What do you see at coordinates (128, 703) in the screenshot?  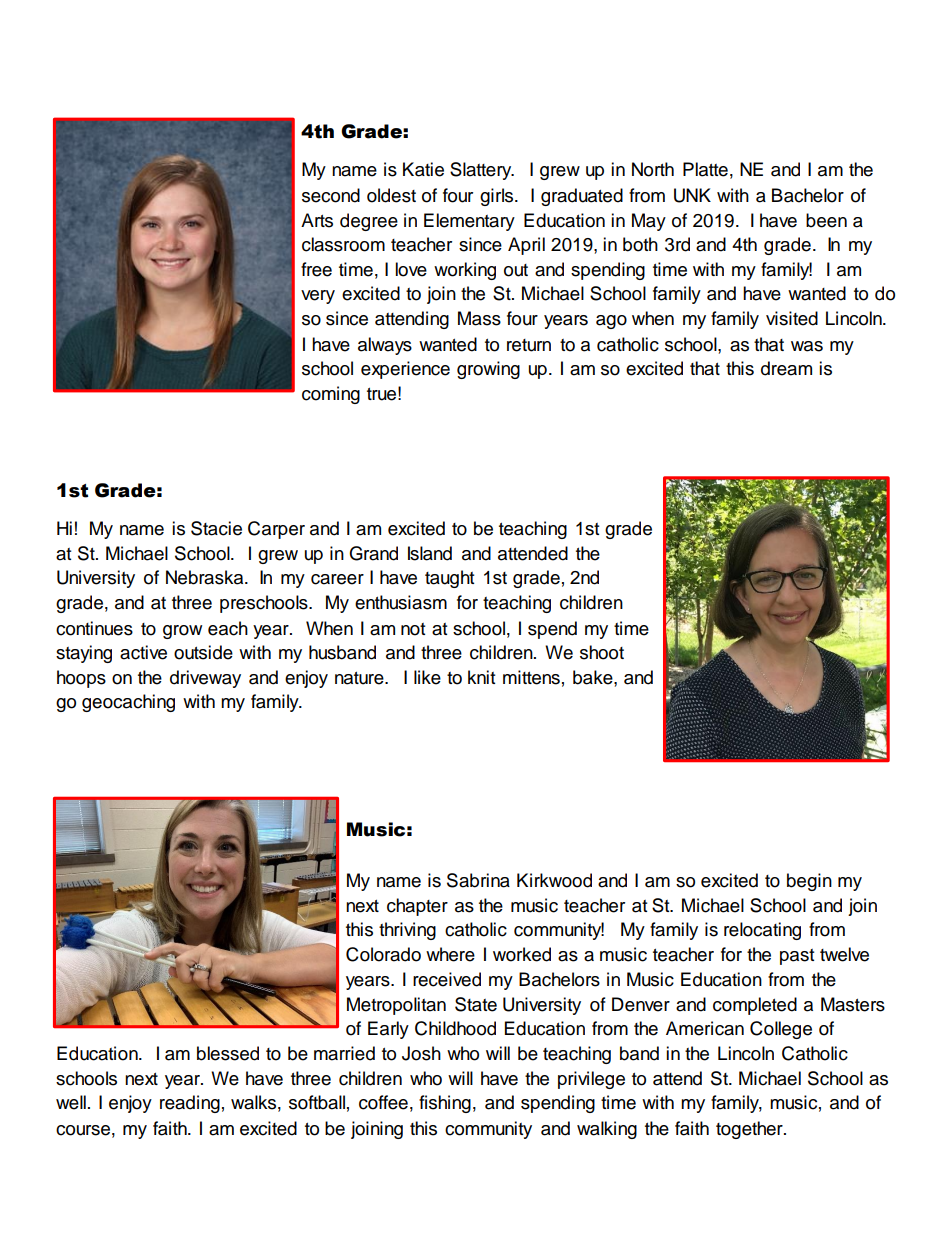 I see `geocaching` at bounding box center [128, 703].
